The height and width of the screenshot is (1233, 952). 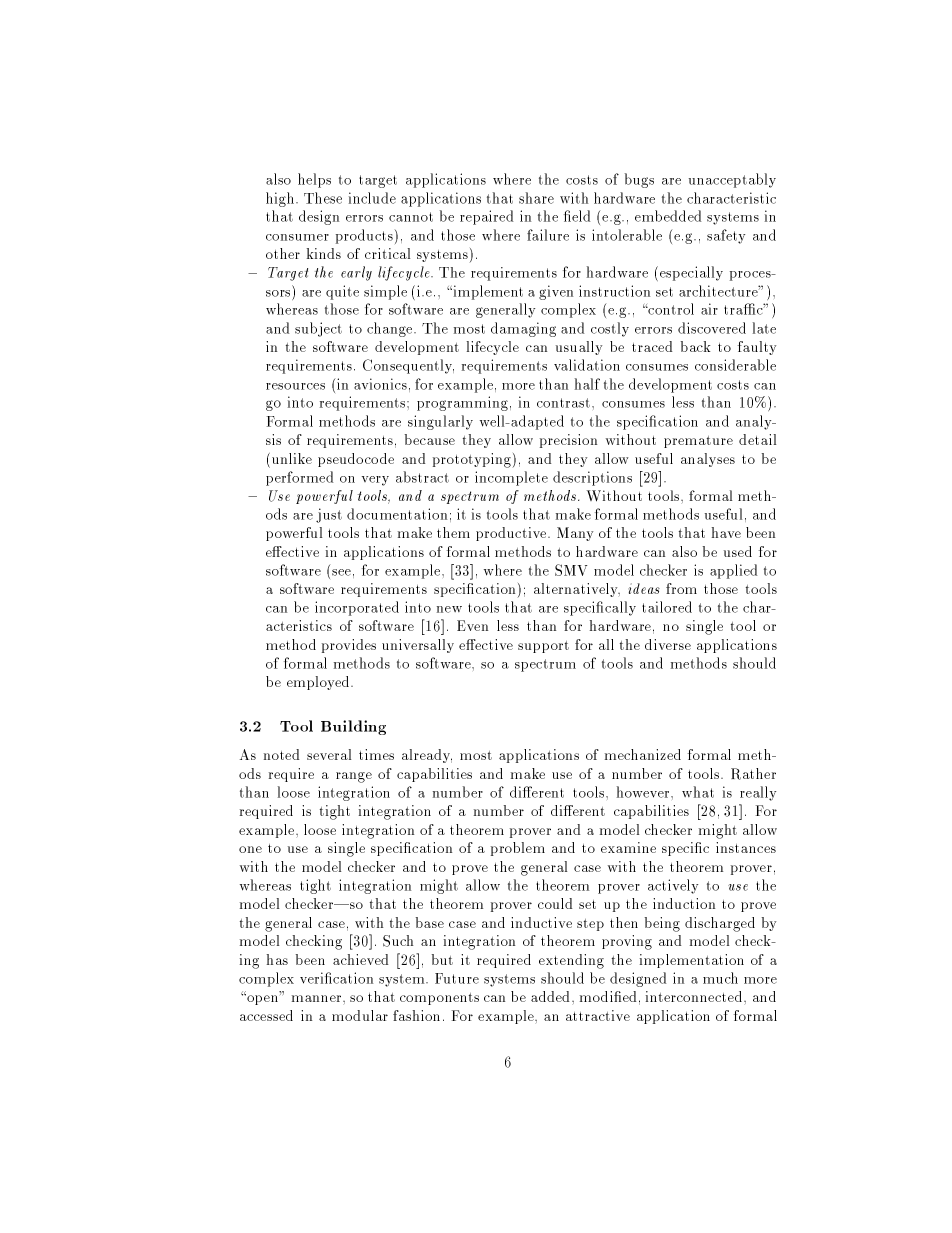 I want to click on These, so click(x=323, y=198).
